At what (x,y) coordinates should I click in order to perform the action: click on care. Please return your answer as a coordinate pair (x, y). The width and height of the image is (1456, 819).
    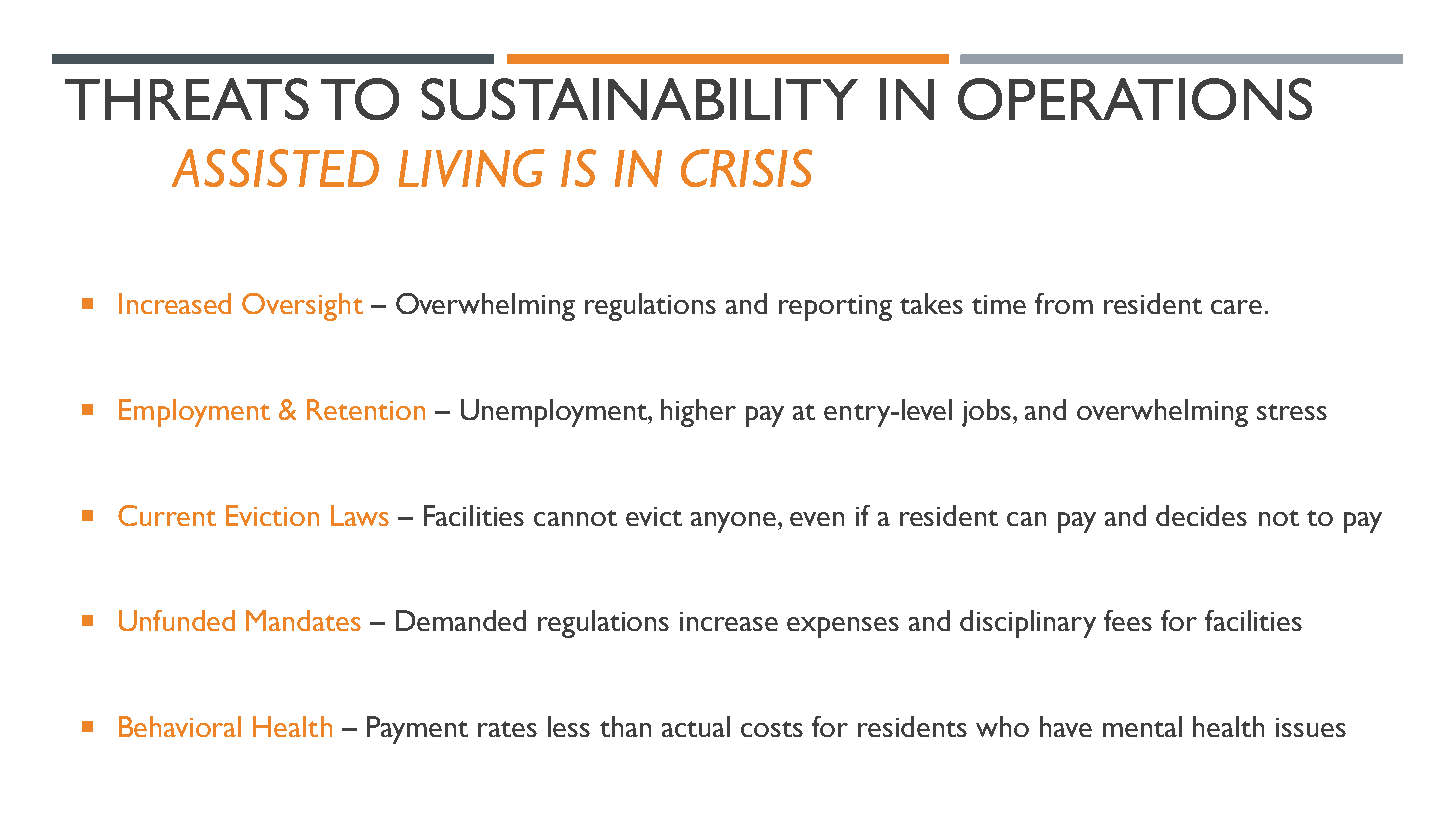
    Looking at the image, I should click on (1236, 307).
